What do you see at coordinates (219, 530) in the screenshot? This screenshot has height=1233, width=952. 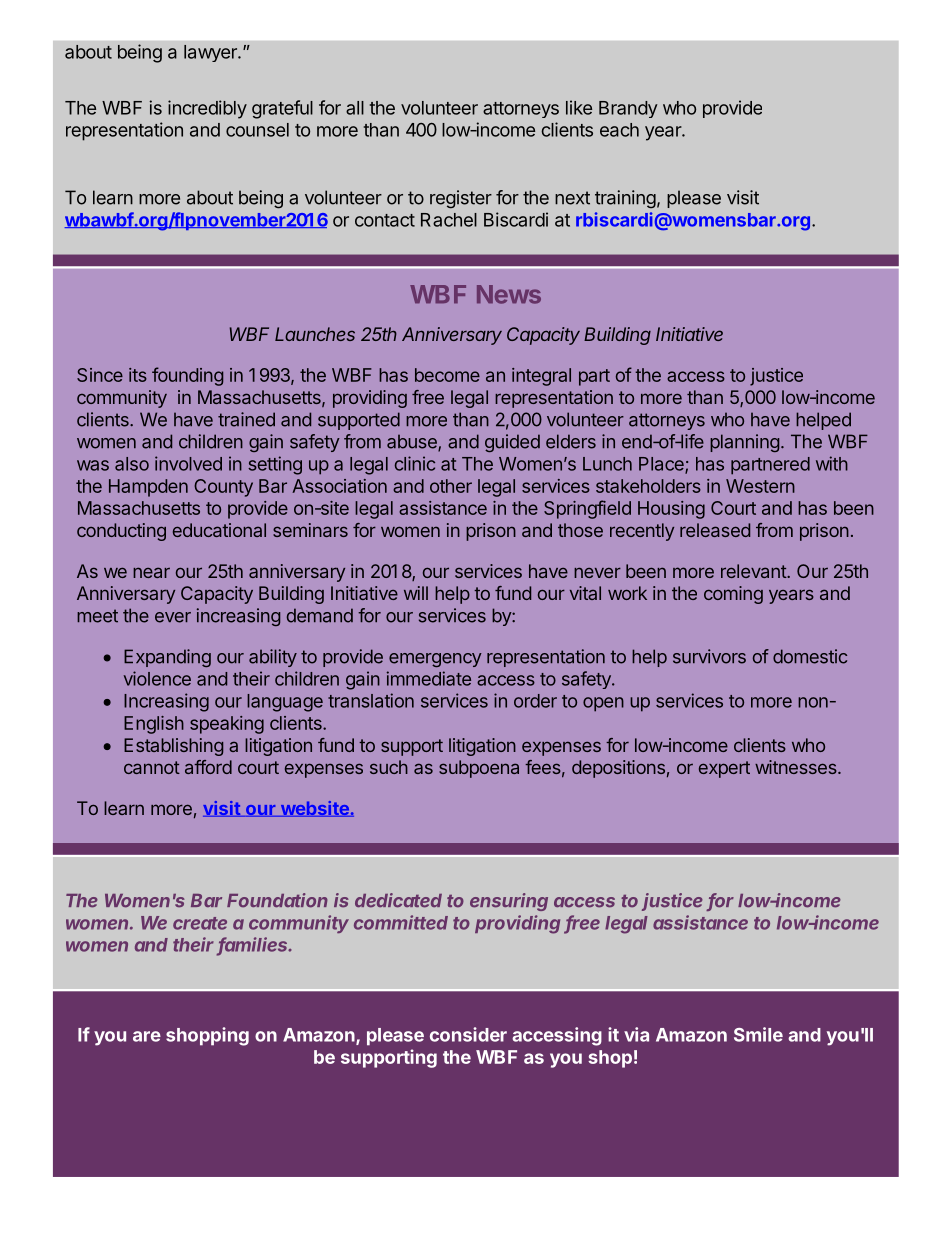 I see `educational` at bounding box center [219, 530].
